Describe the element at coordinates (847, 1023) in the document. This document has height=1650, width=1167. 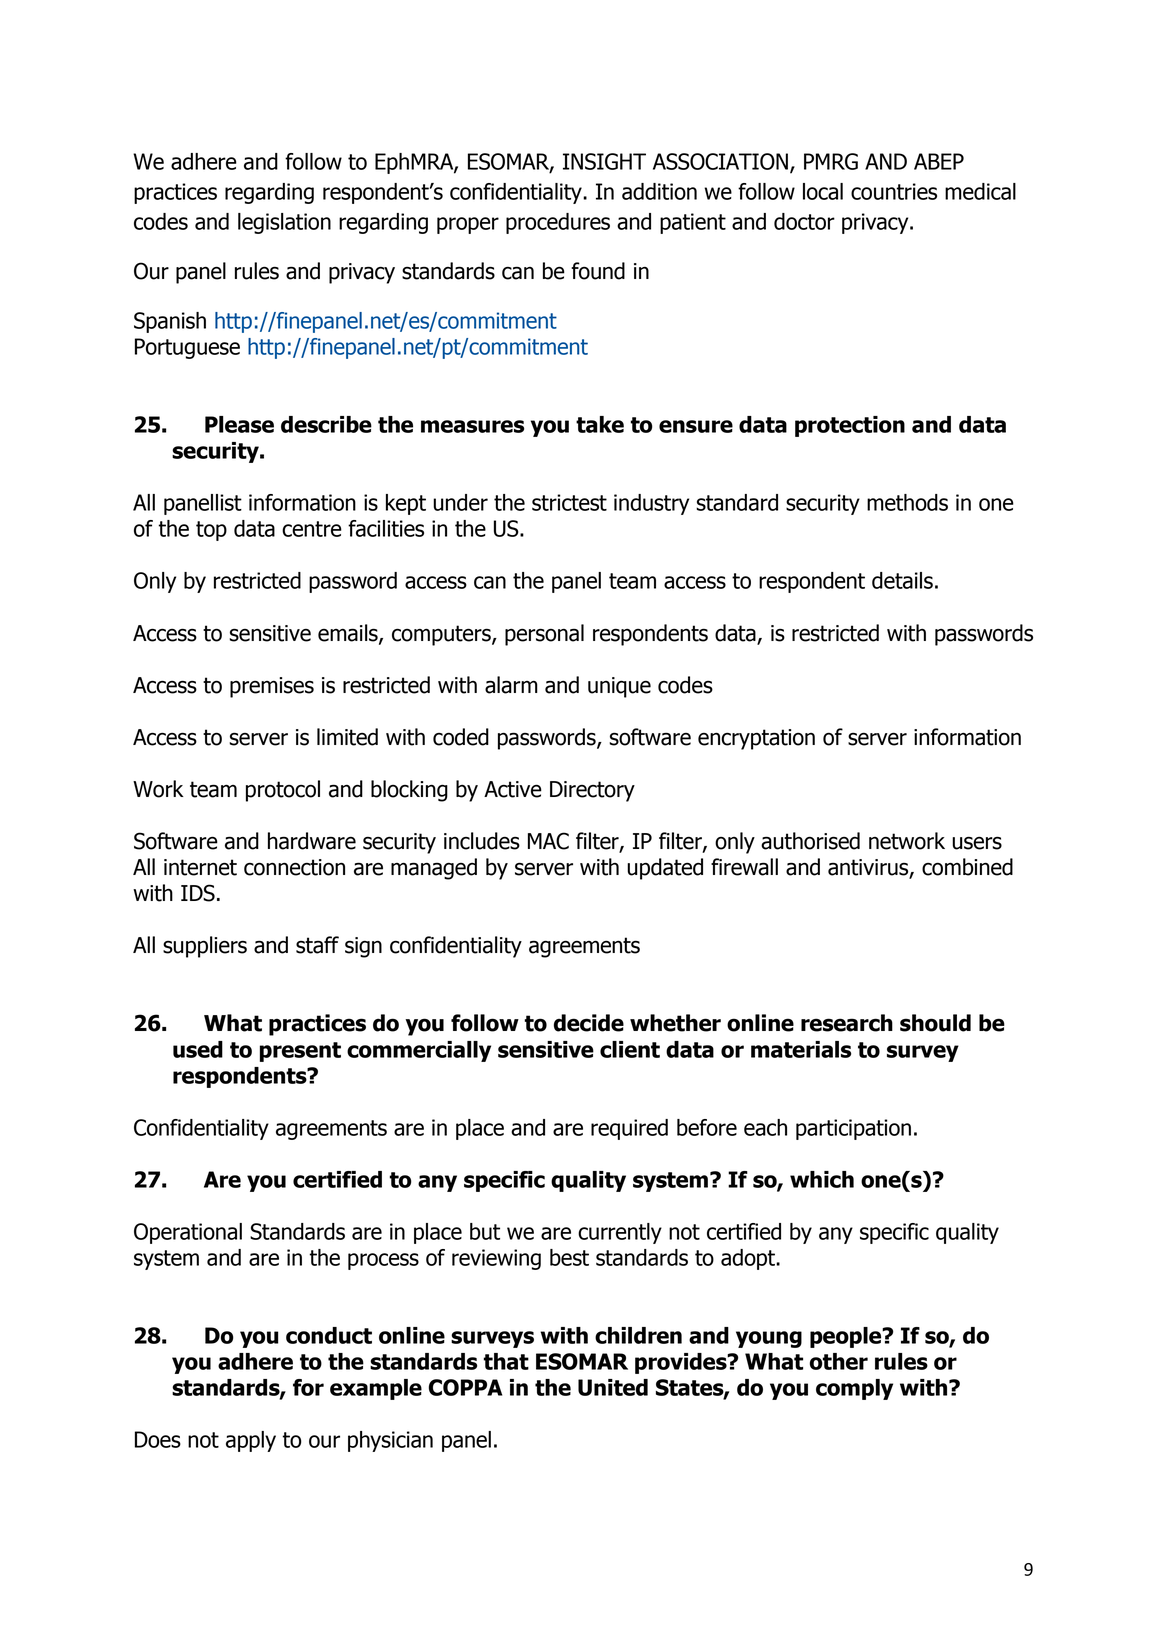
I see `research` at that location.
